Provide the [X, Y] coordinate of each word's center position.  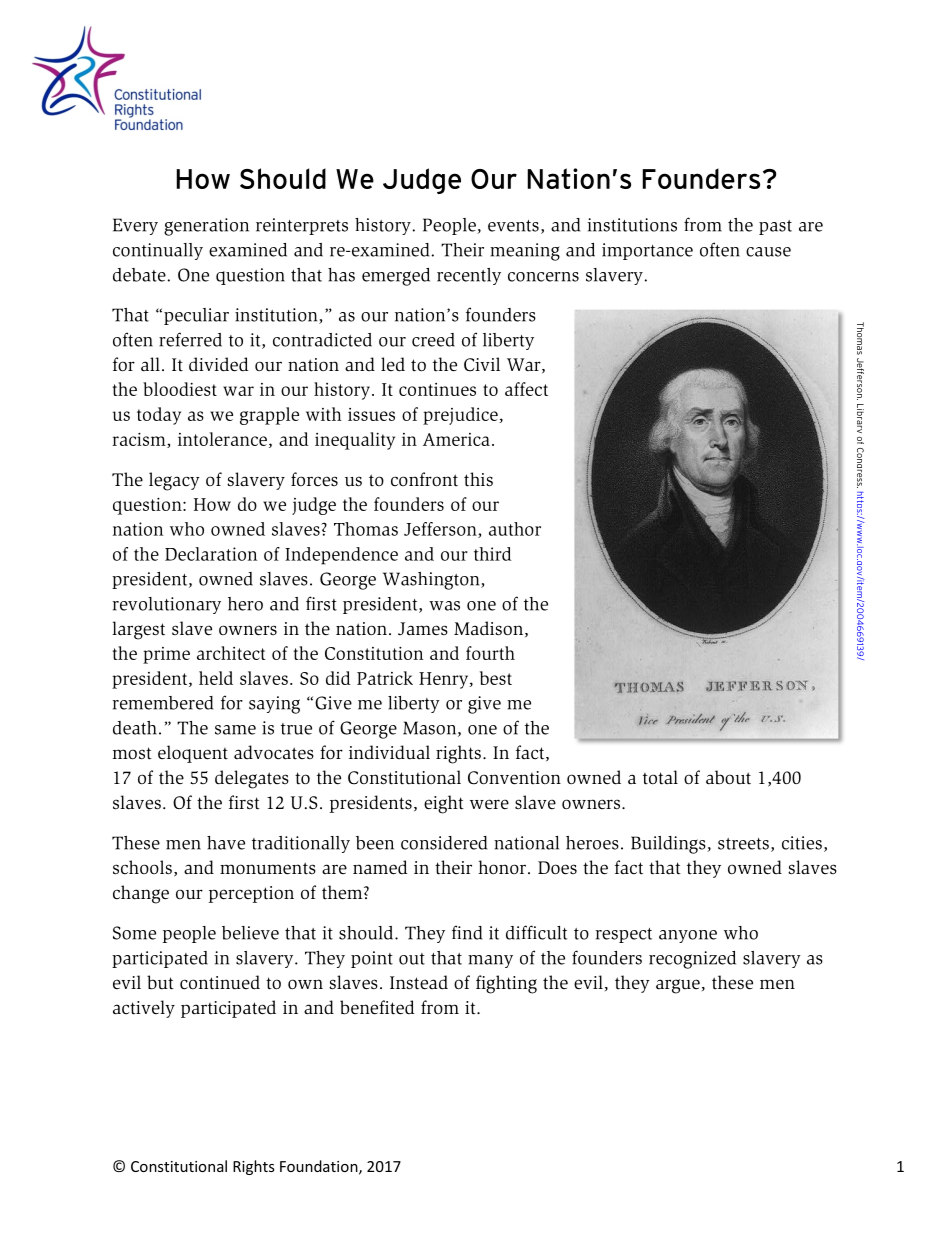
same [235, 730]
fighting [506, 984]
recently [469, 276]
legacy [174, 481]
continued [220, 982]
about [728, 777]
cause [768, 252]
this [478, 479]
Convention [514, 778]
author [515, 529]
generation [206, 227]
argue [678, 986]
